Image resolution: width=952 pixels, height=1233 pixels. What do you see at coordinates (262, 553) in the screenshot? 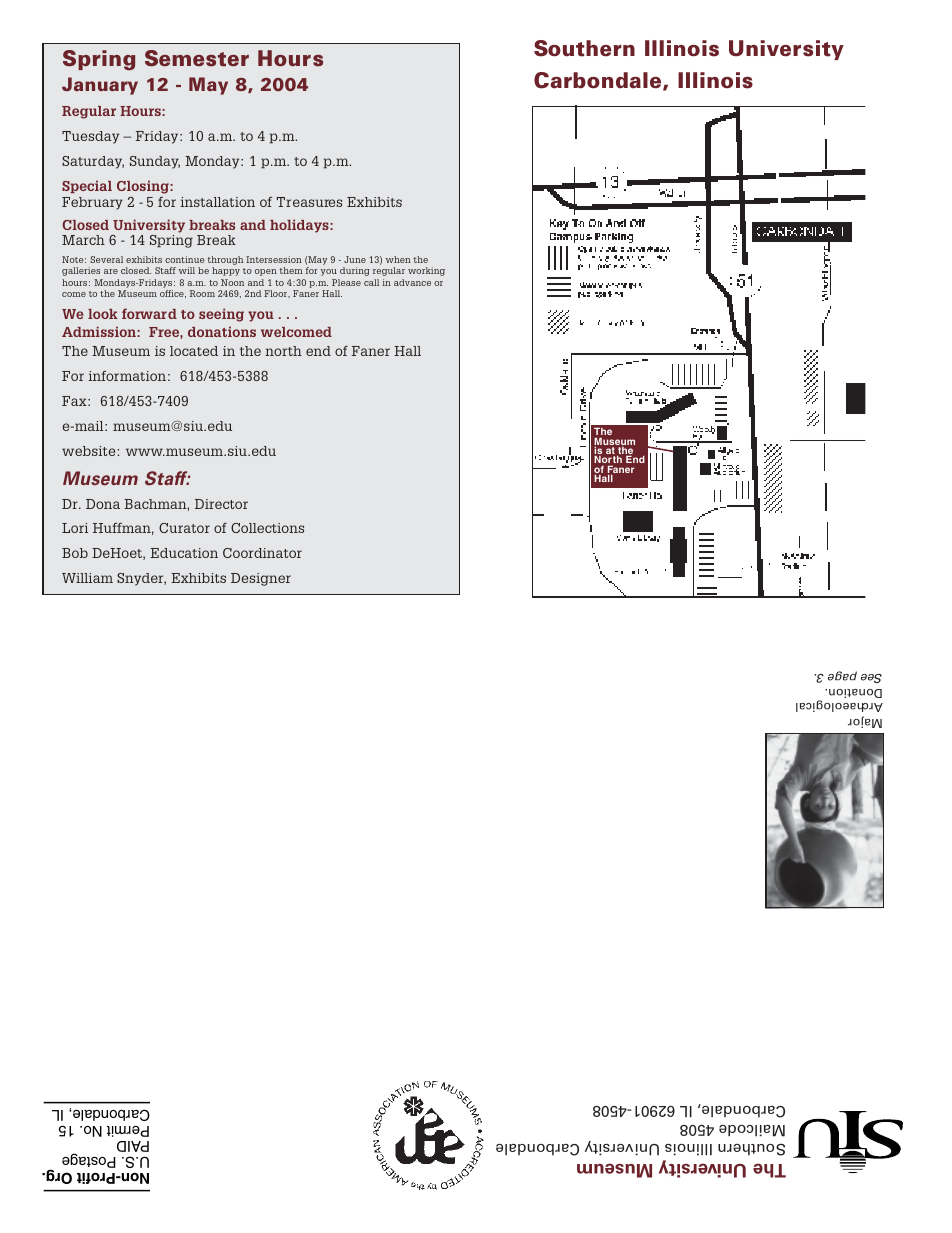
I see `Coordinator` at bounding box center [262, 553].
